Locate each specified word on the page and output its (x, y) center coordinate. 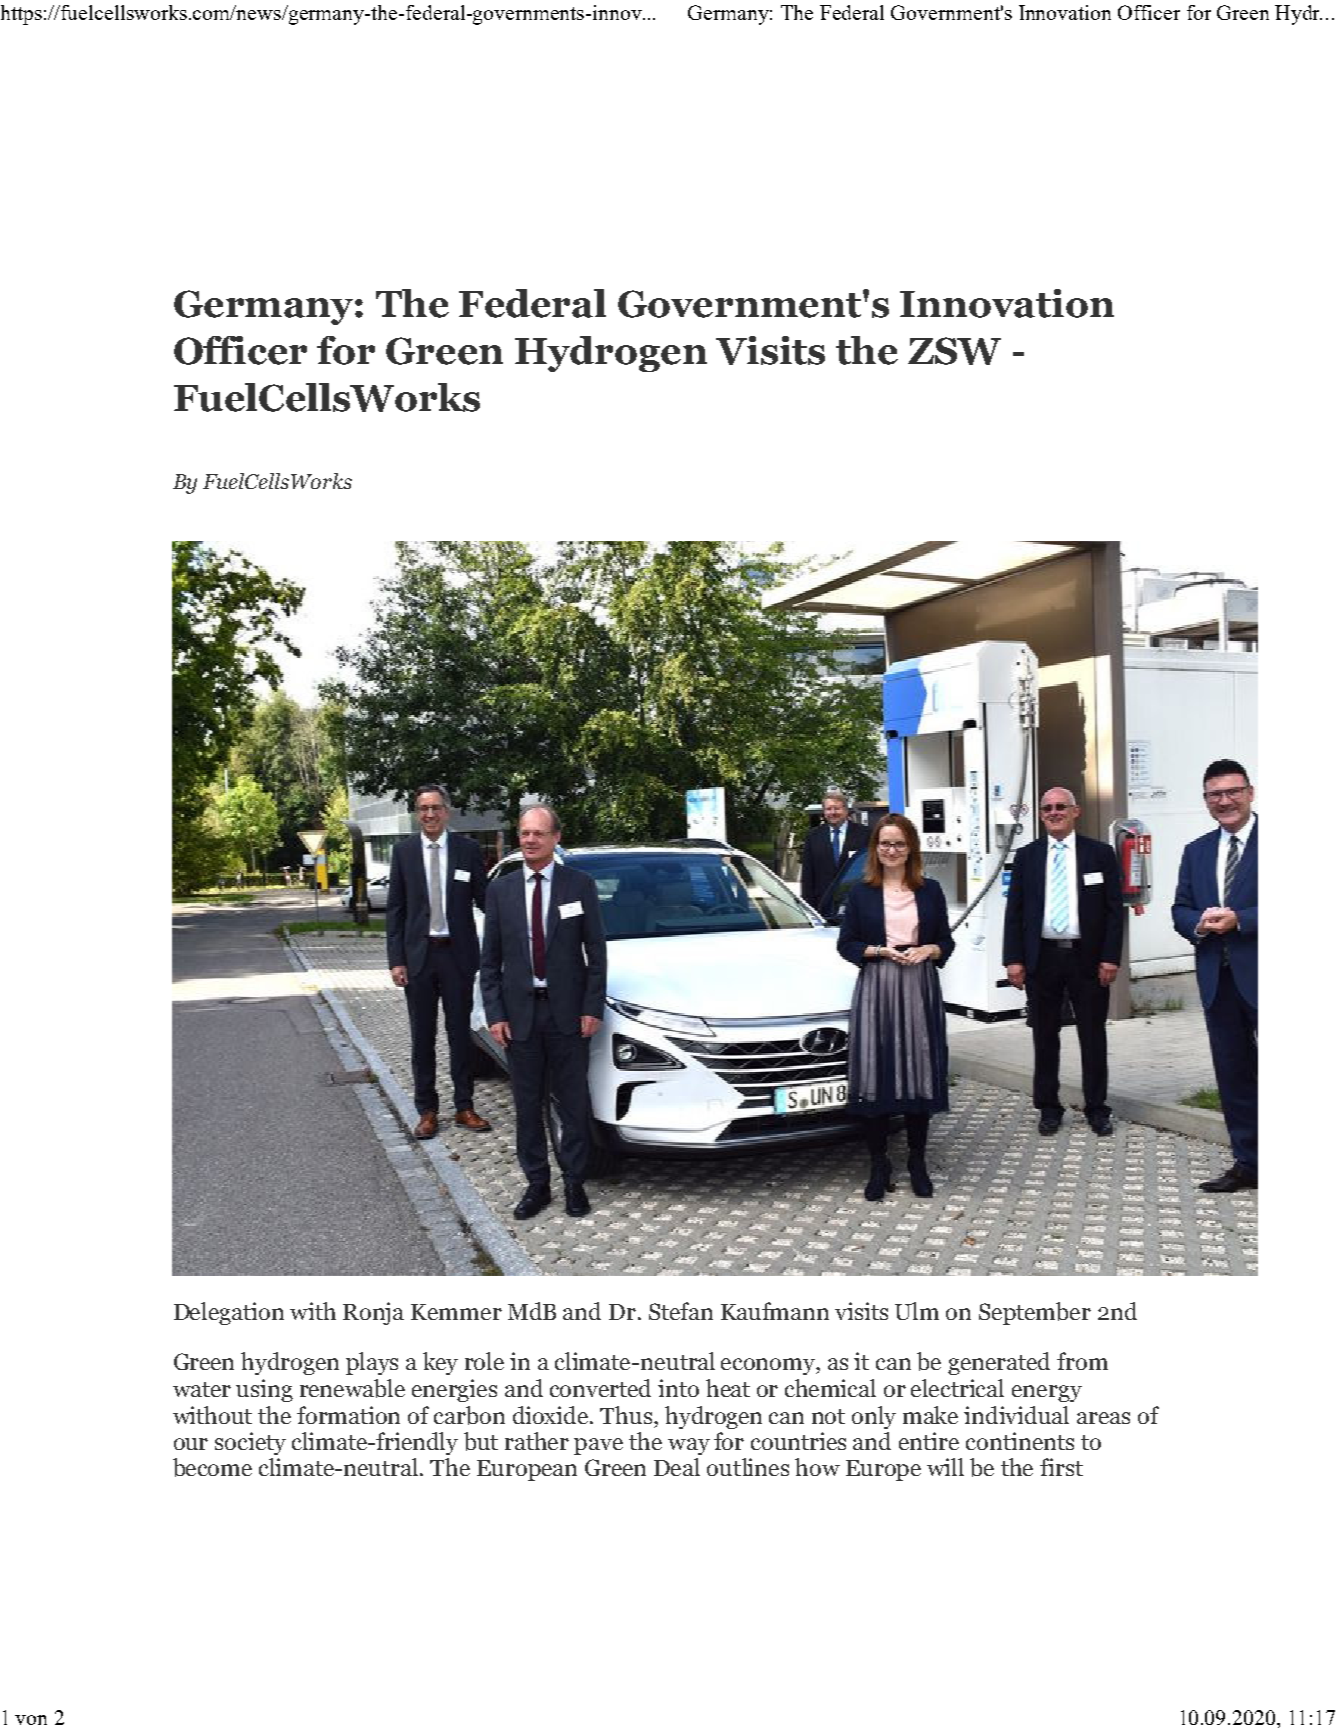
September (1035, 1313)
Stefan (681, 1311)
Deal (677, 1467)
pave (598, 1446)
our (191, 1444)
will (945, 1467)
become (212, 1467)
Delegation (229, 1313)
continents (1020, 1441)
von (31, 1720)
